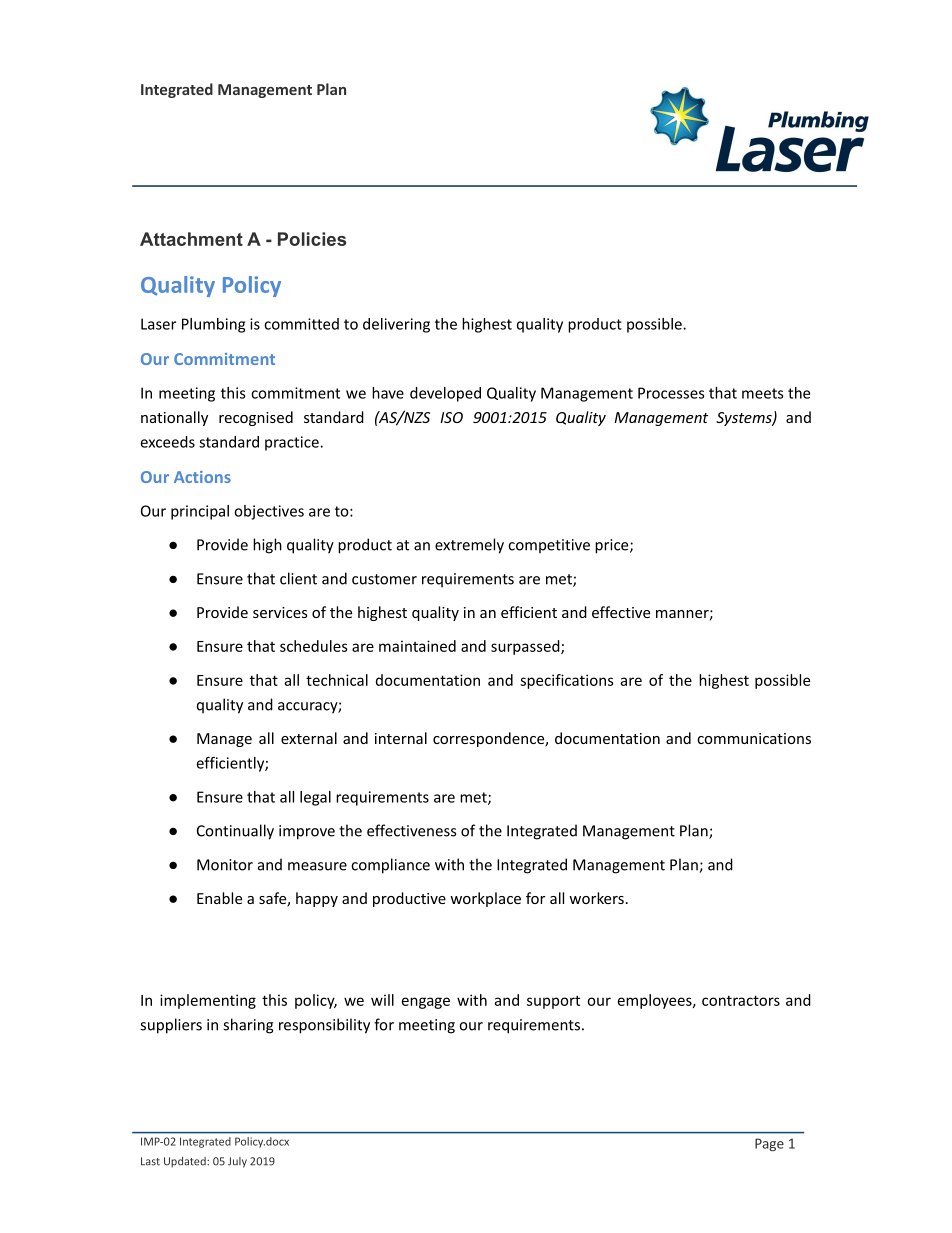 This image has height=1233, width=952. Describe the element at coordinates (309, 738) in the image. I see `external` at that location.
